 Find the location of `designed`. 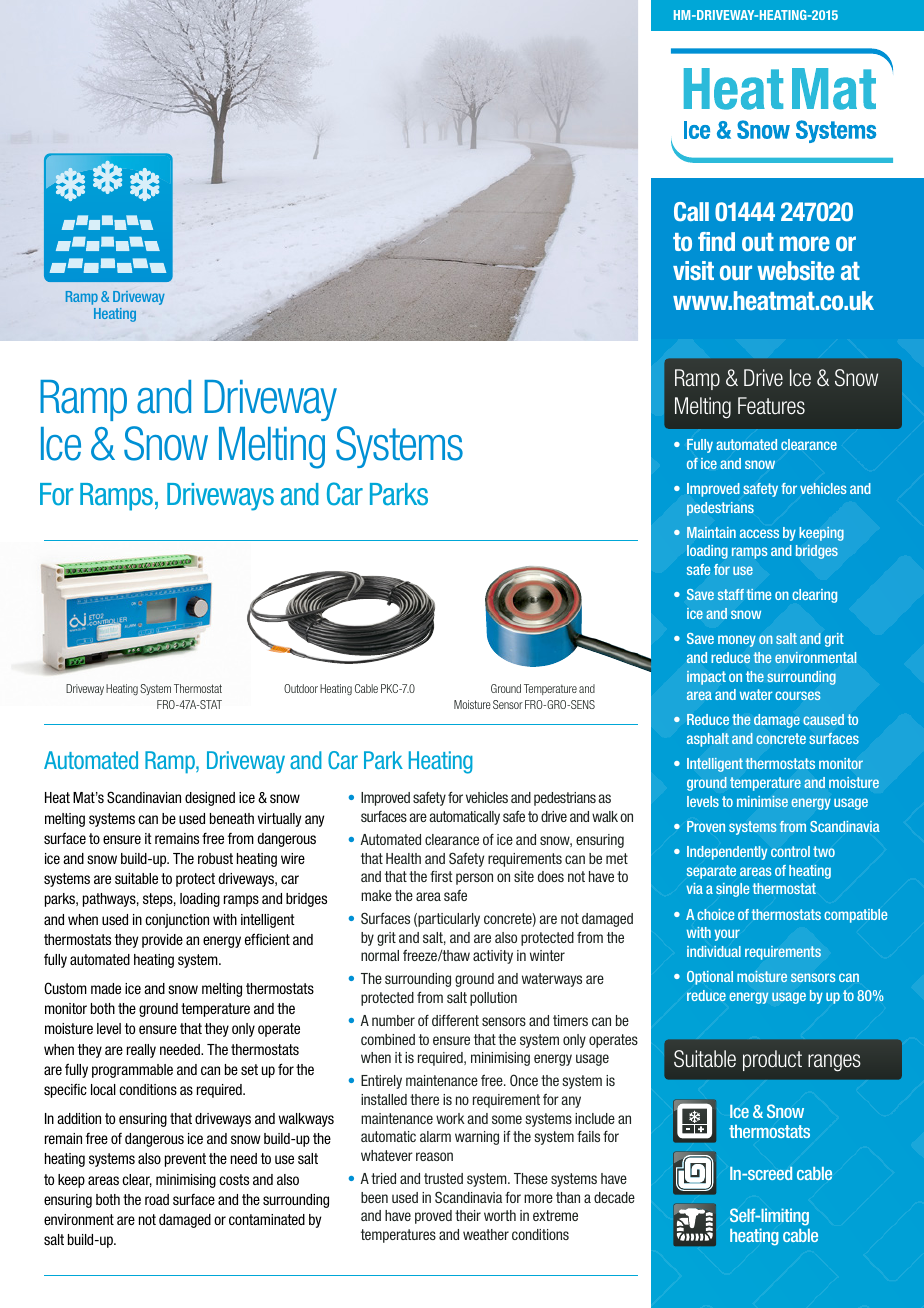

designed is located at coordinates (210, 799).
